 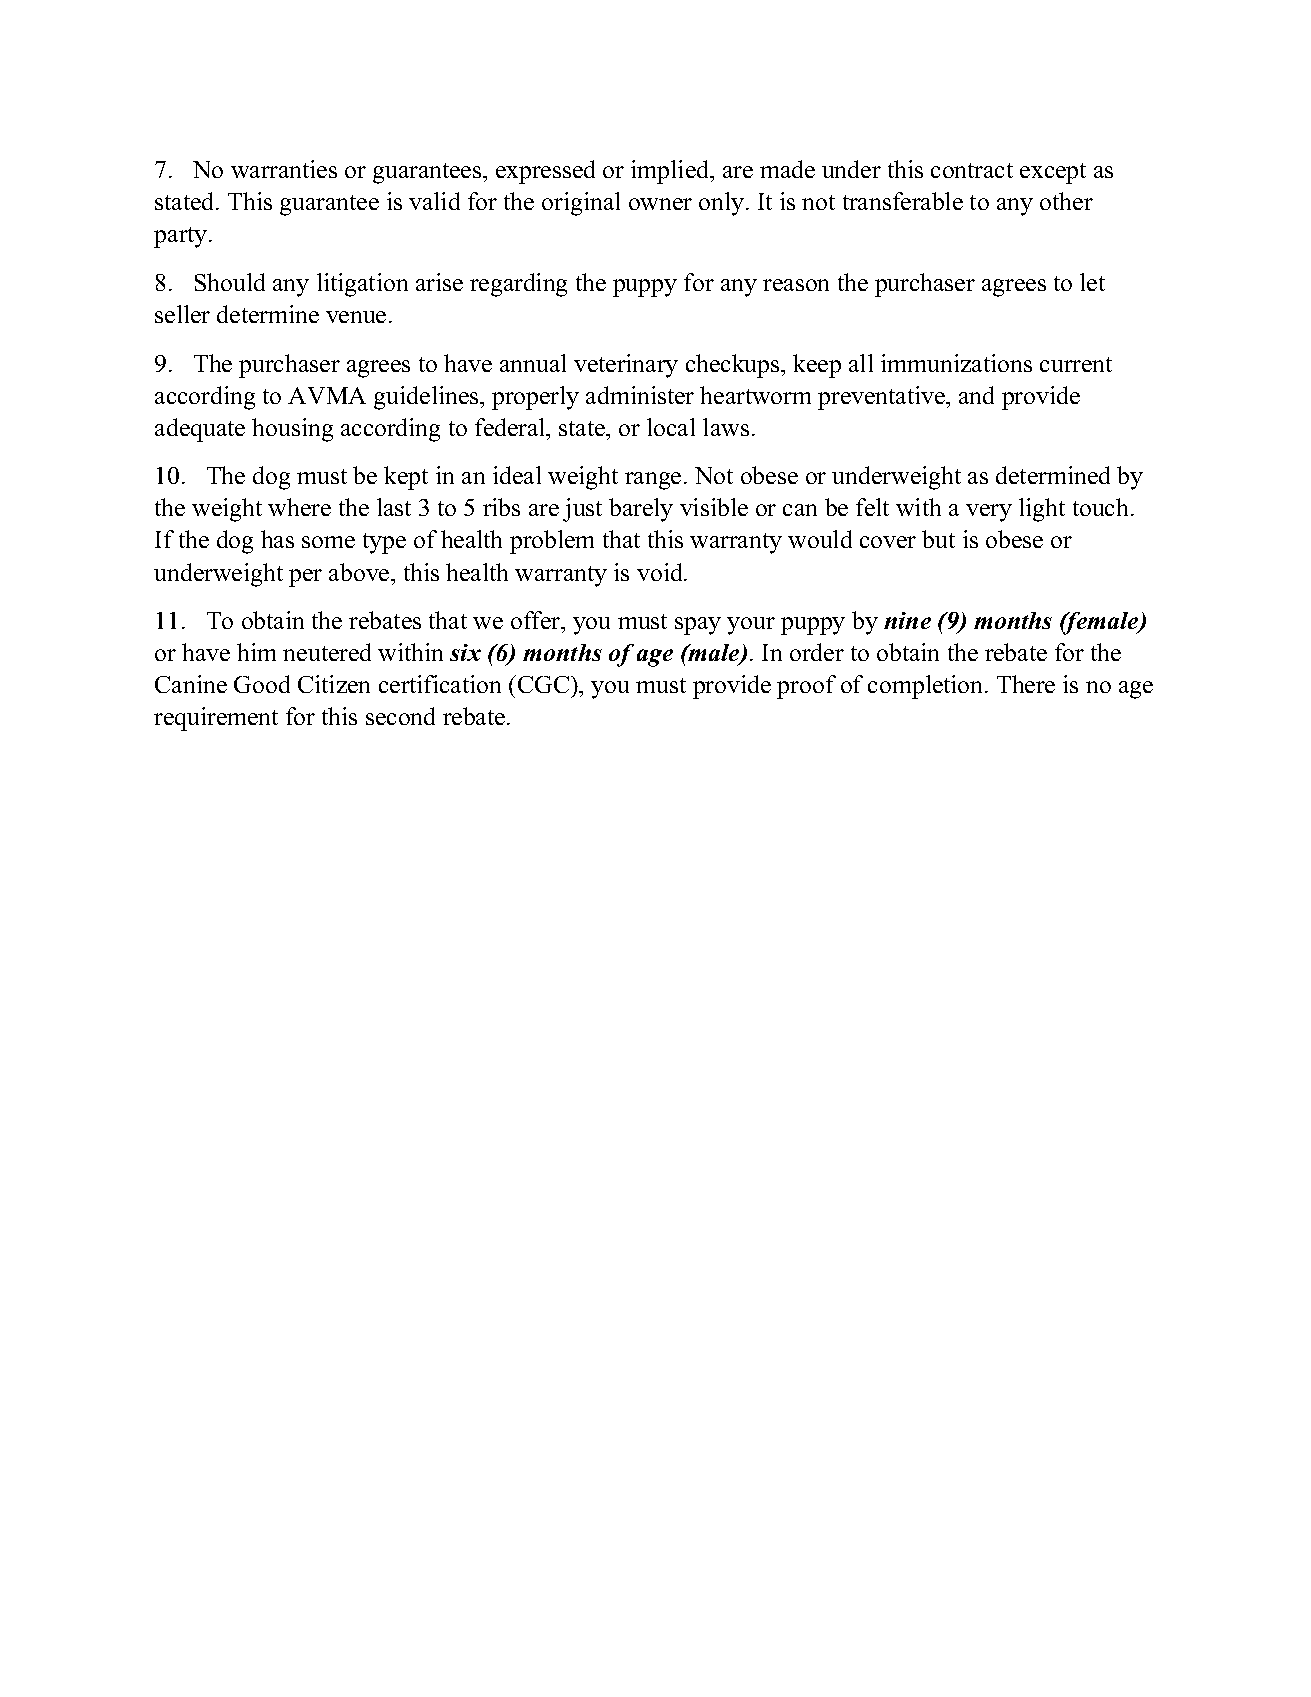 I want to click on very, so click(x=989, y=513).
